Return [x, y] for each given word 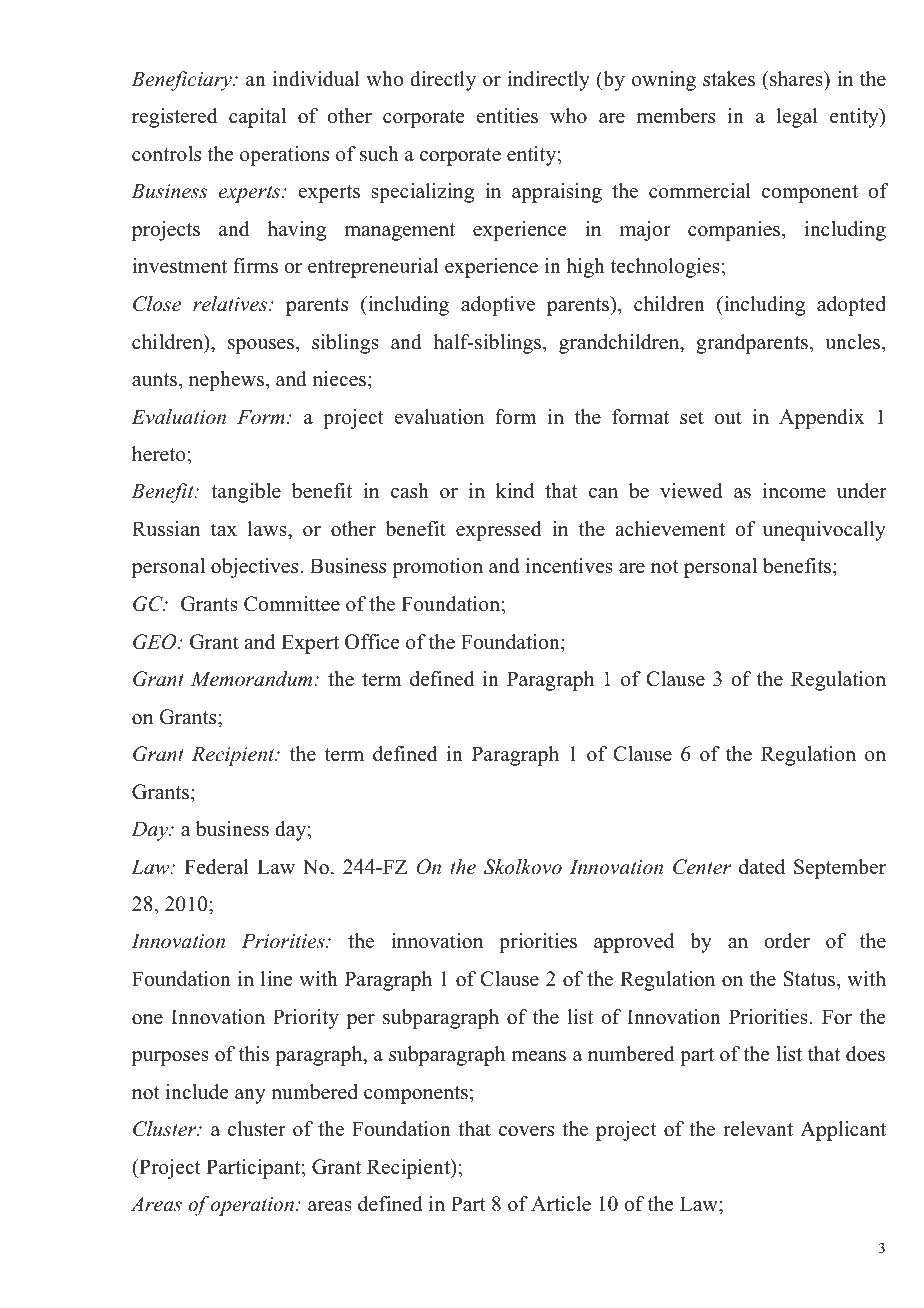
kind [515, 491]
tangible [246, 493]
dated [762, 867]
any [250, 1096]
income [794, 491]
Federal [216, 867]
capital [257, 118]
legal [797, 118]
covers [526, 1131]
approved [634, 943]
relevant [758, 1129]
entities [507, 116]
